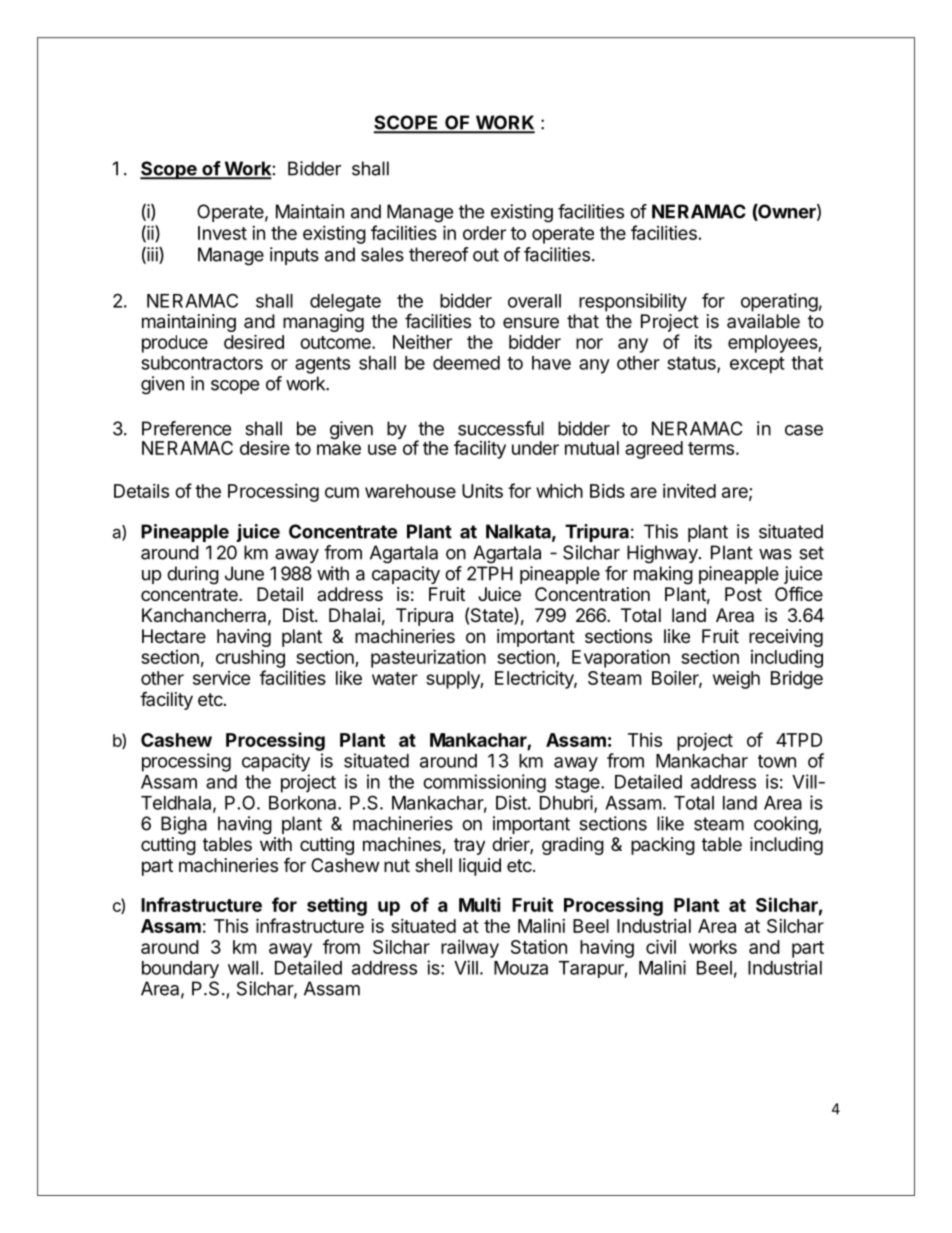 The width and height of the document is (952, 1233). Describe the element at coordinates (470, 949) in the document. I see `railway` at that location.
